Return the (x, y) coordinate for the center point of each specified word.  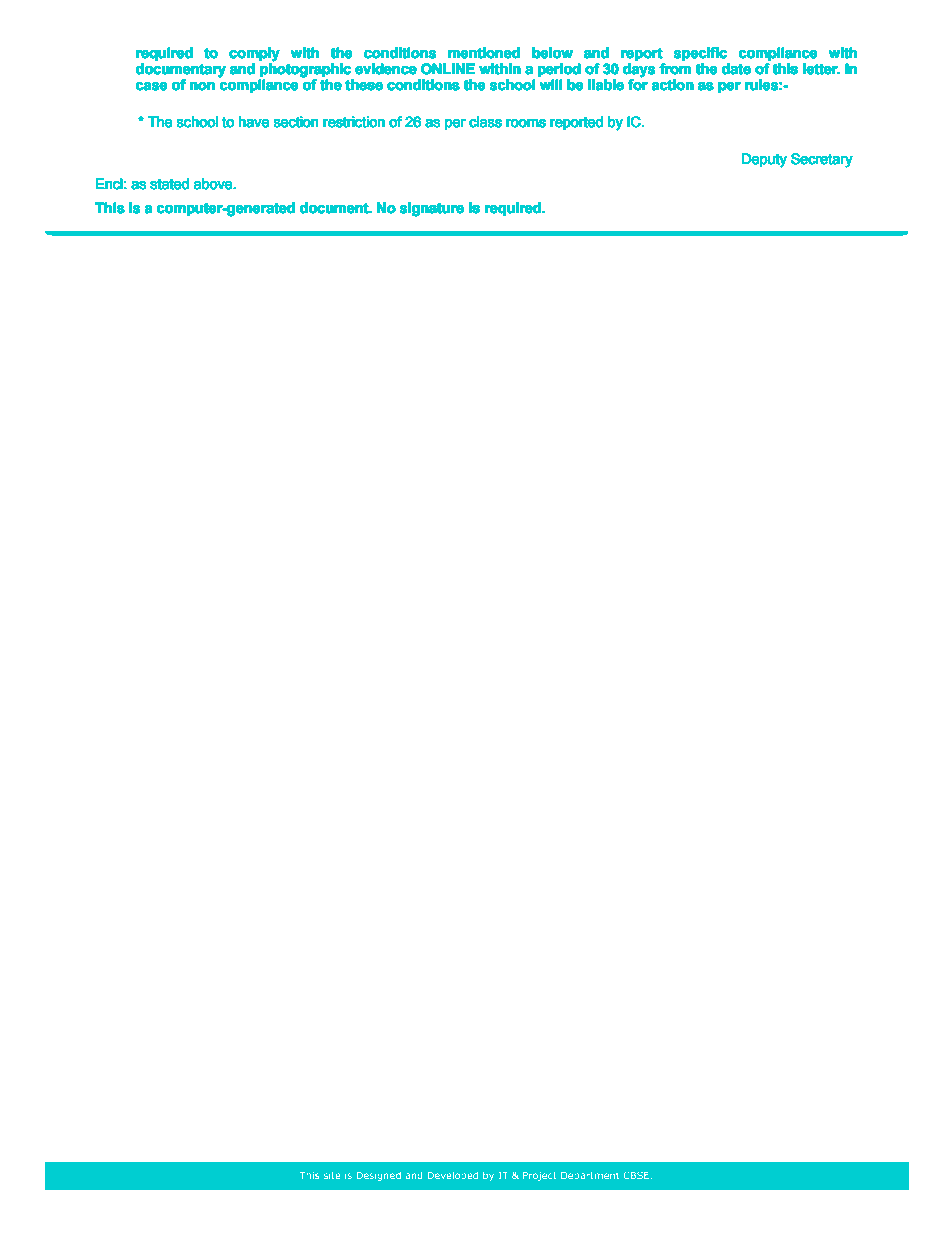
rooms (526, 123)
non (202, 86)
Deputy (764, 160)
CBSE (637, 1175)
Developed (453, 1176)
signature (432, 209)
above (214, 184)
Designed (379, 1176)
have (254, 122)
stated (169, 184)
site (332, 1175)
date (736, 69)
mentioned (484, 53)
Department (590, 1176)
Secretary (822, 160)
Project (540, 1176)
